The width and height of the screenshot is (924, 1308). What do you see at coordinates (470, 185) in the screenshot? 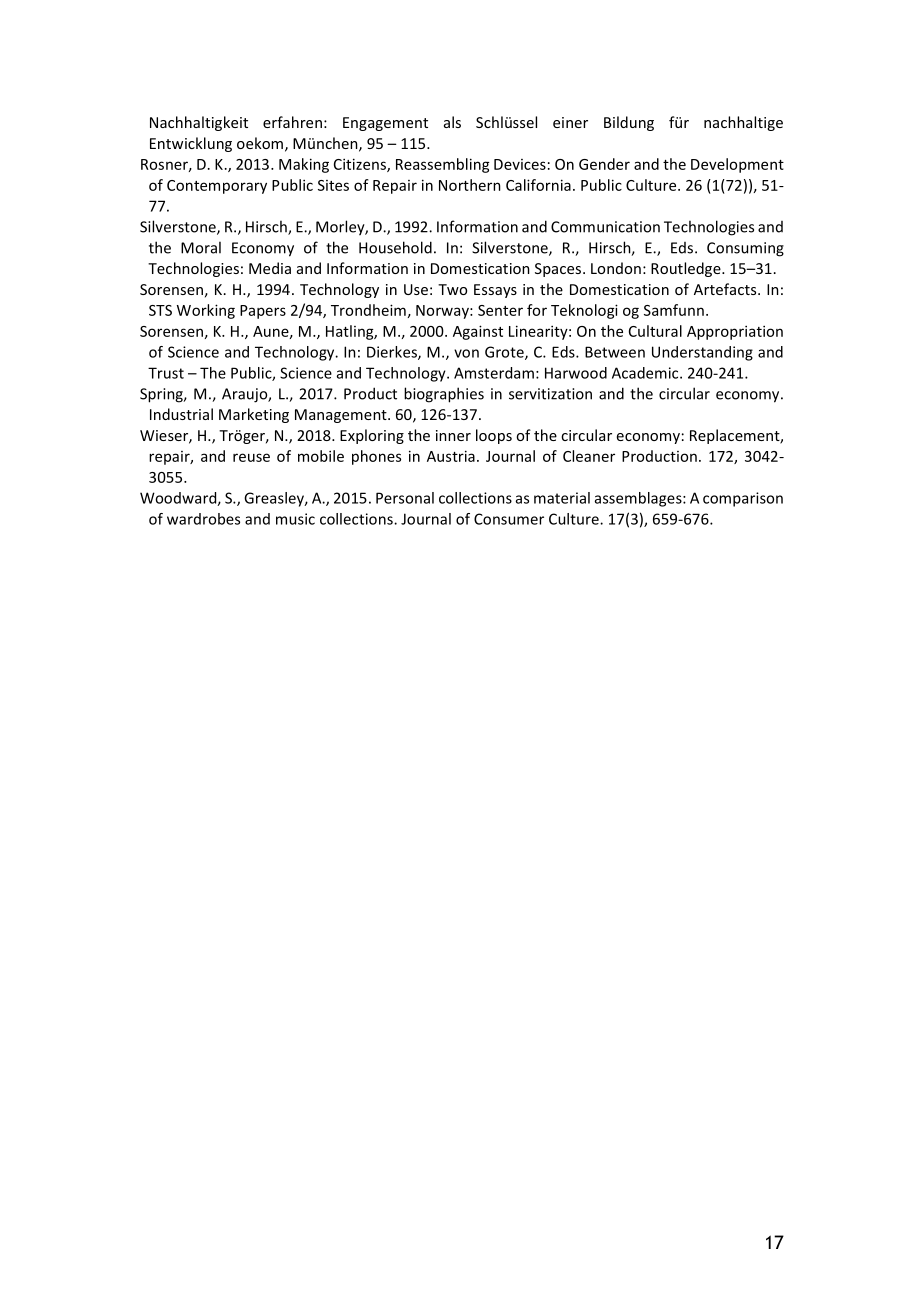
I see `Northern` at bounding box center [470, 185].
